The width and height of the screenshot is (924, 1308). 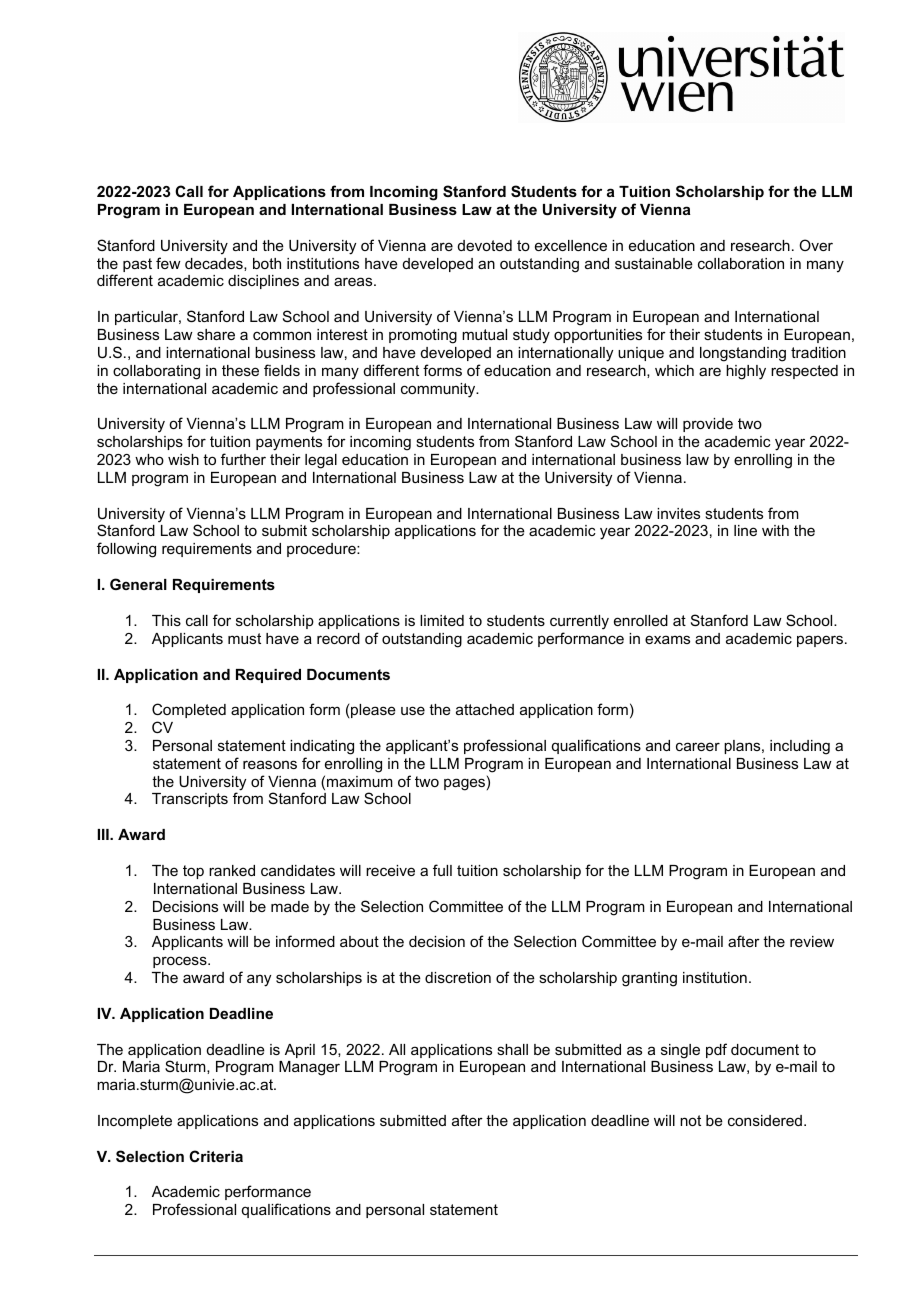 What do you see at coordinates (765, 1120) in the screenshot?
I see `considered` at bounding box center [765, 1120].
